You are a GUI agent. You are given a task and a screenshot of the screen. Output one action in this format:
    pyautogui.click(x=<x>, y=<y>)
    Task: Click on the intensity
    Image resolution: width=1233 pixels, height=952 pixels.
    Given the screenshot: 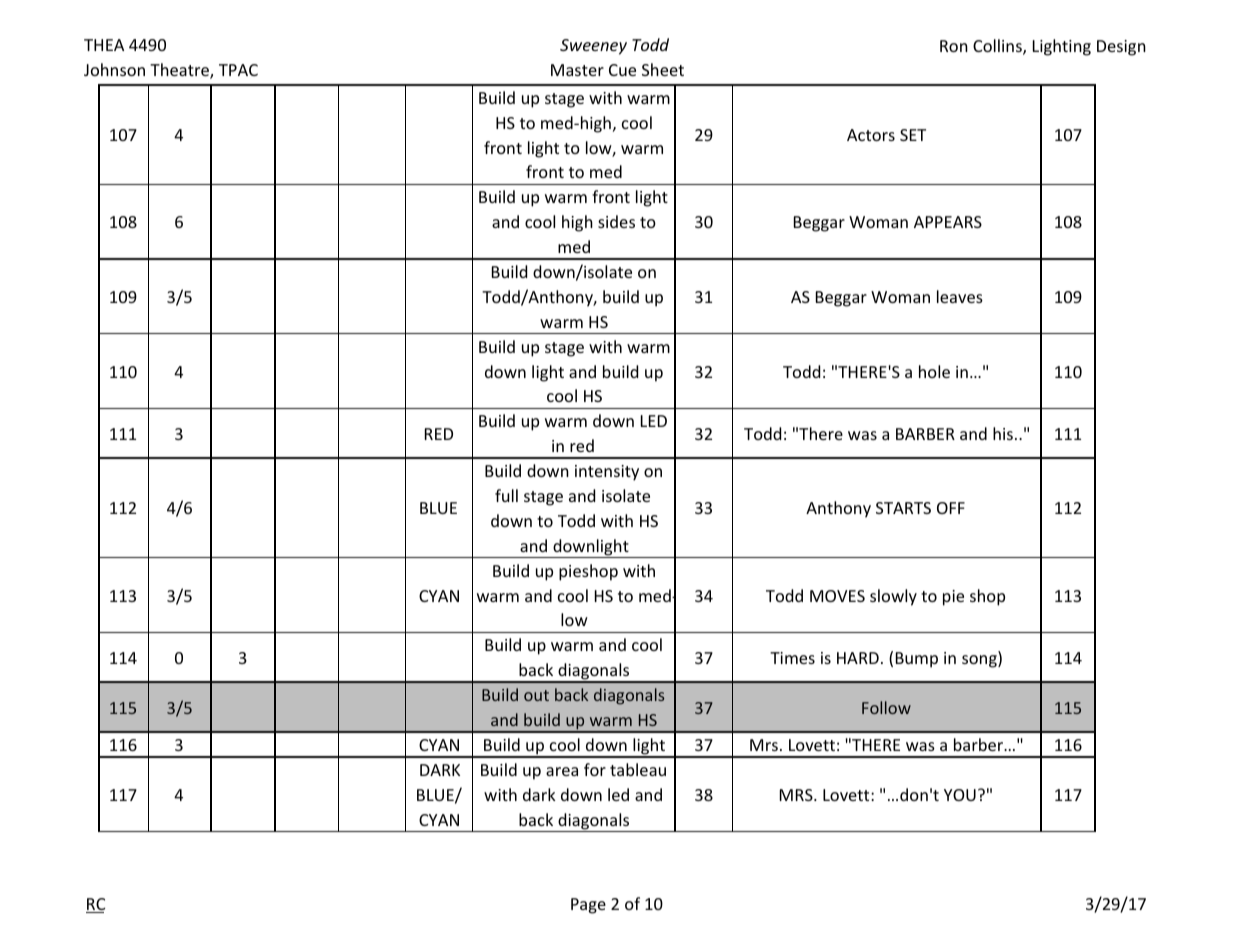 What is the action you would take?
    pyautogui.click(x=607, y=473)
